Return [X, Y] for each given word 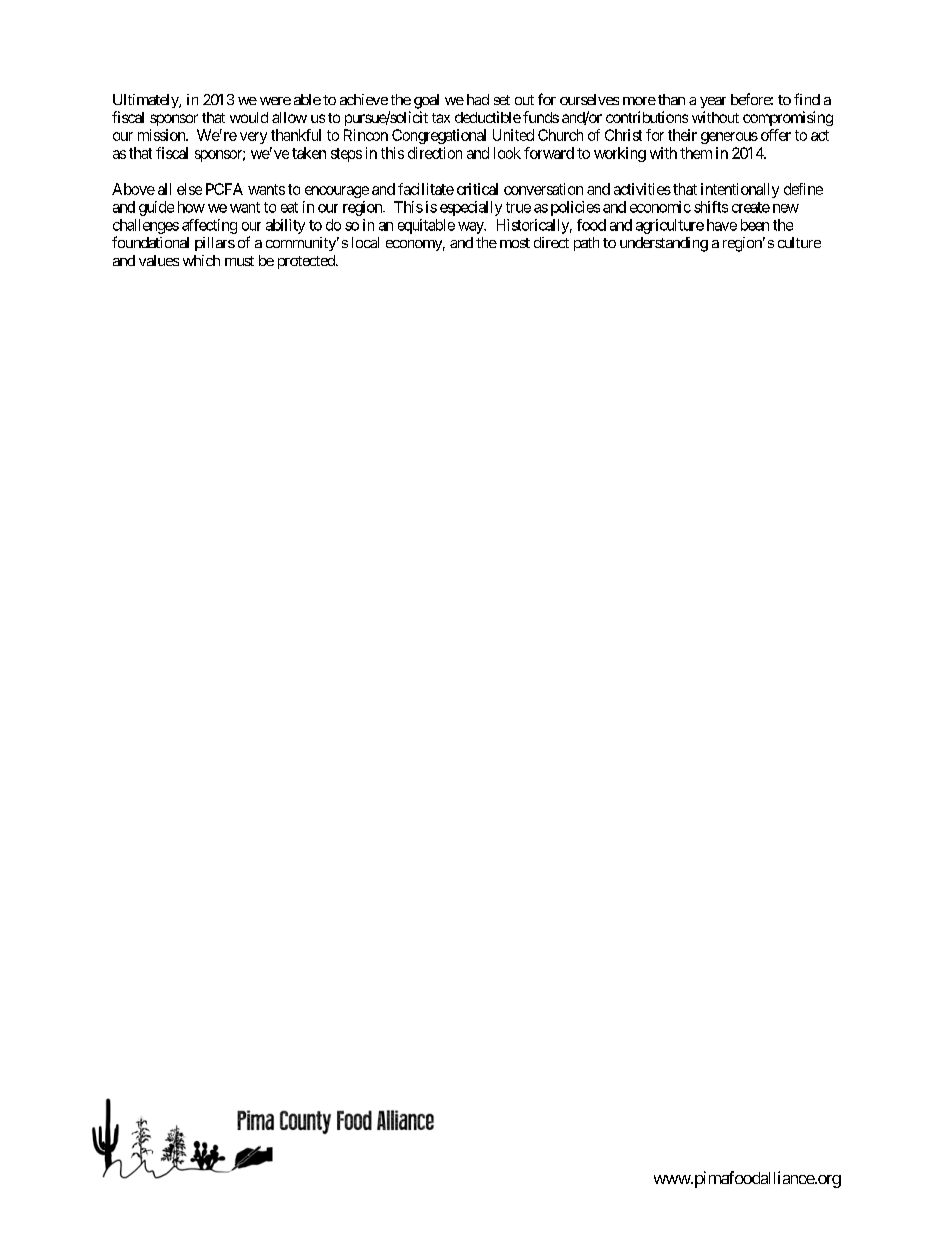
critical [477, 189]
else [189, 189]
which [201, 260]
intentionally [740, 190]
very [253, 138]
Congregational [439, 136]
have [722, 225]
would [249, 117]
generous [729, 138]
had [478, 99]
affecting [209, 226]
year [713, 102]
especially [471, 208]
